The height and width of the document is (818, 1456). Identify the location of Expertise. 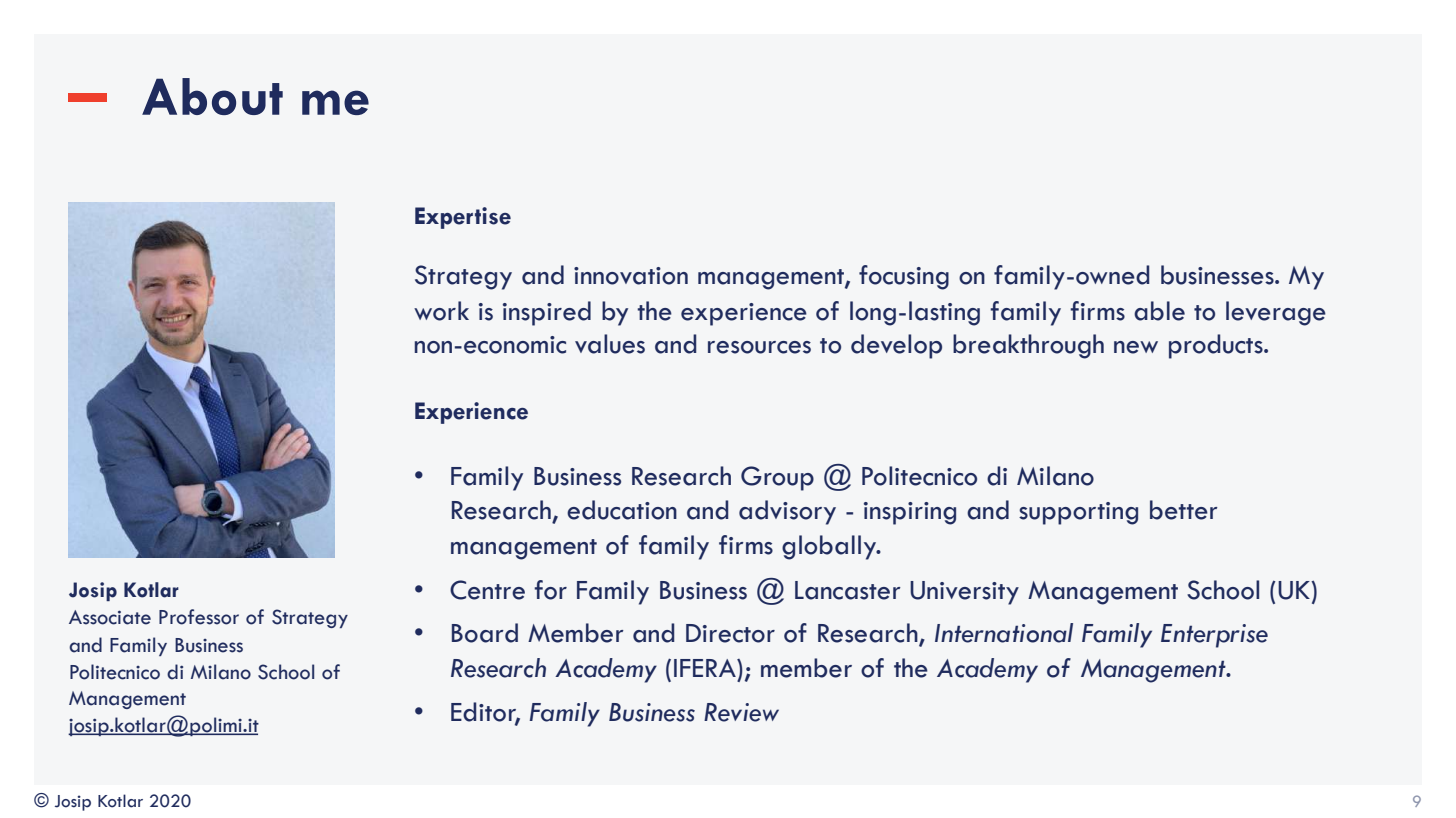
(463, 218).
